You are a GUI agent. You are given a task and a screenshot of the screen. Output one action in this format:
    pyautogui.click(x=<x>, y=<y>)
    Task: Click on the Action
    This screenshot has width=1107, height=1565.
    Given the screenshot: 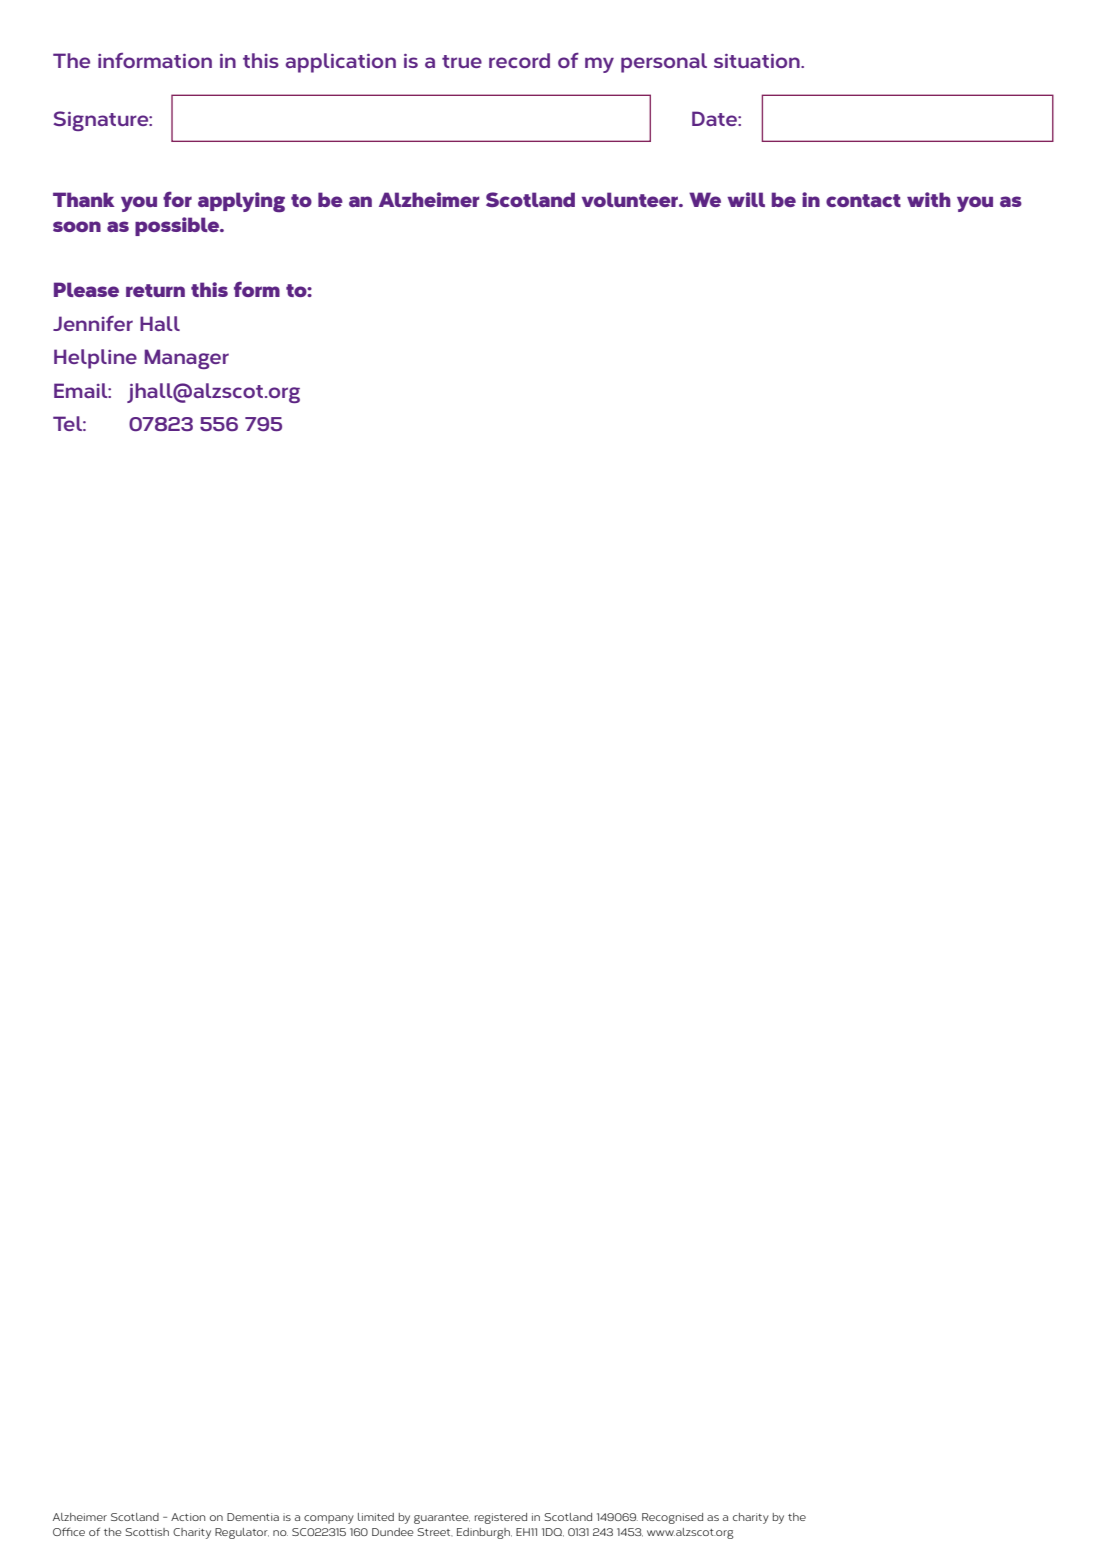 What is the action you would take?
    pyautogui.click(x=188, y=1517)
